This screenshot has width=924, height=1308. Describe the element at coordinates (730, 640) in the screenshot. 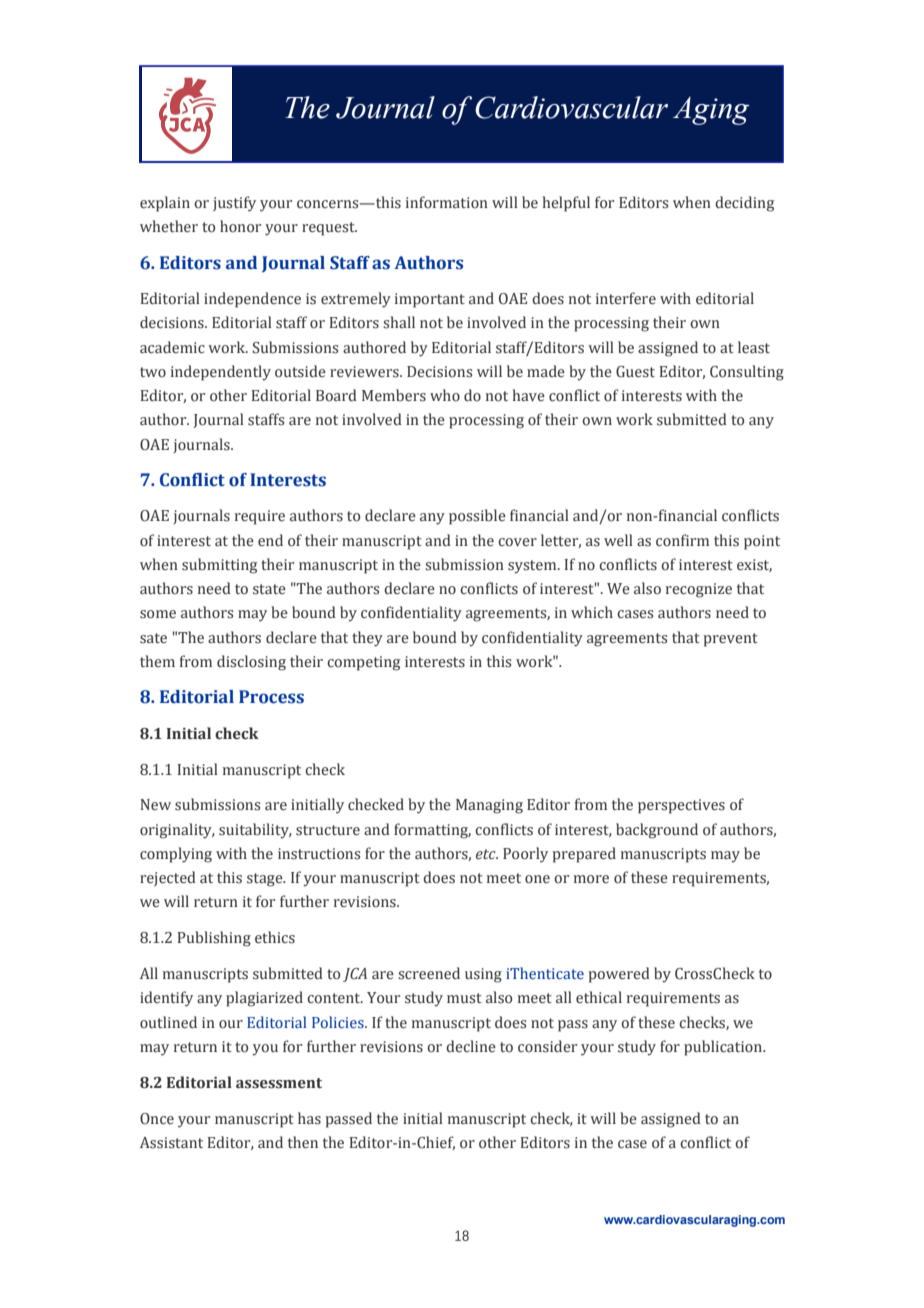

I see `prevent` at that location.
